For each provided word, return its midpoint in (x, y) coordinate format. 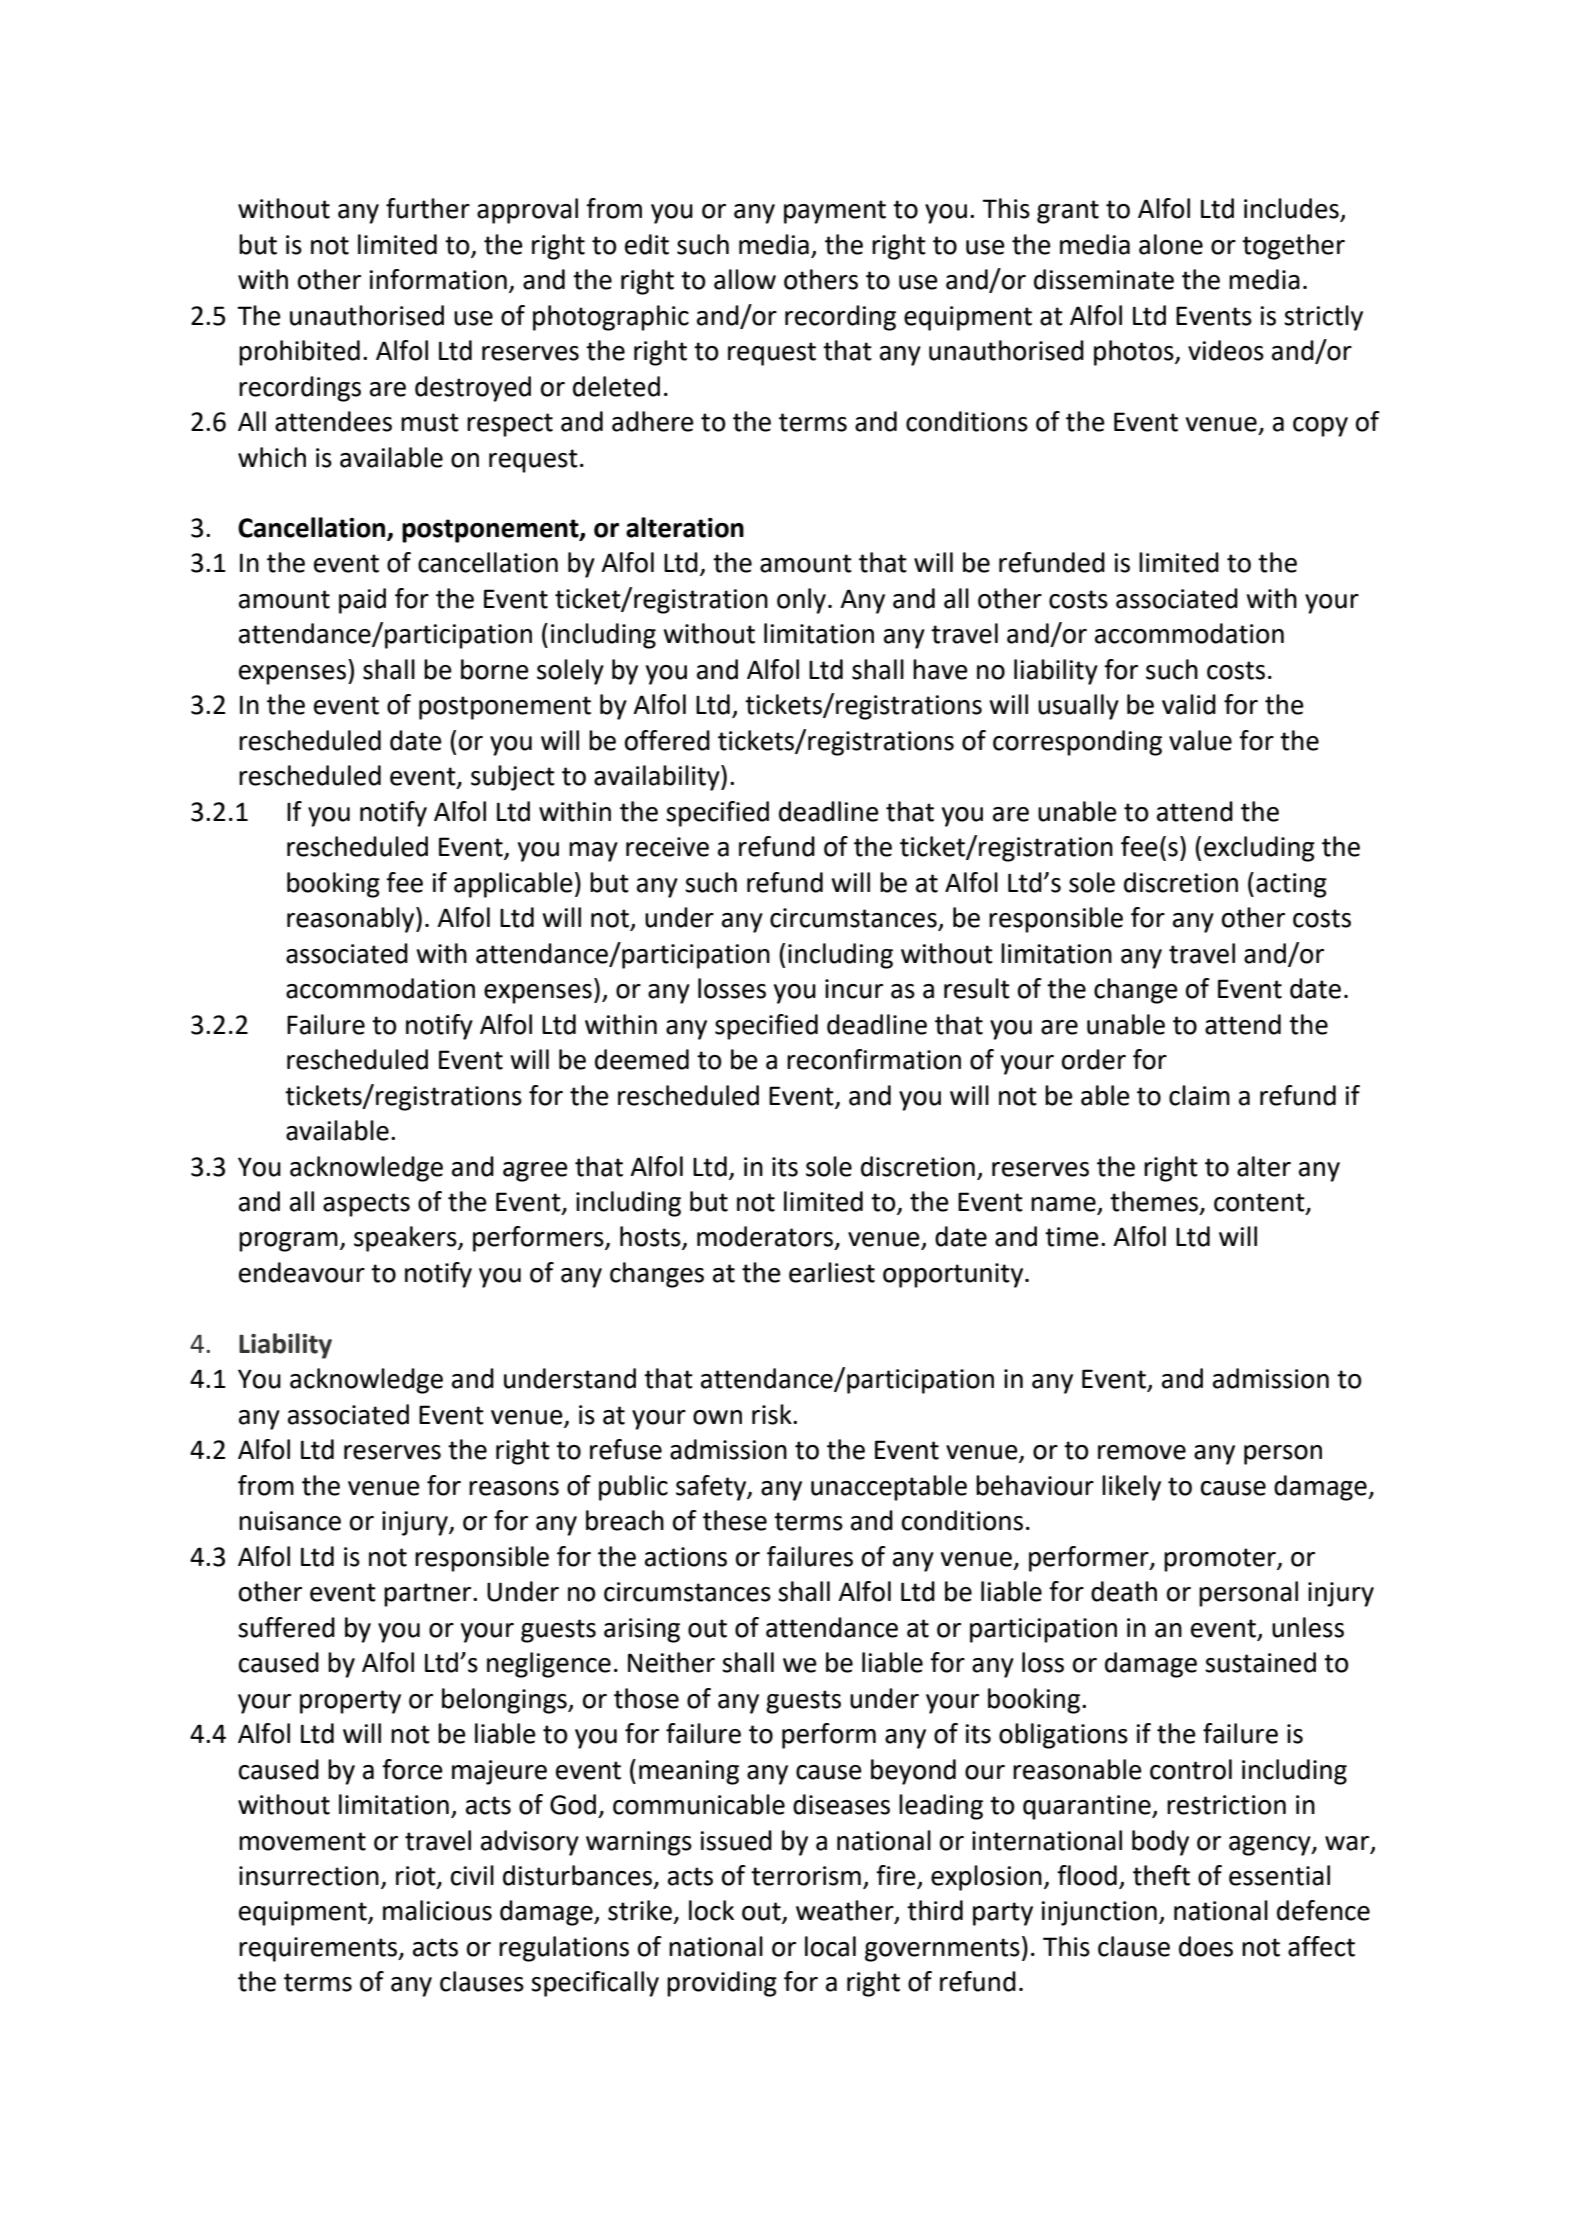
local (830, 1946)
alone (1171, 244)
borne (495, 669)
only (801, 601)
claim (1199, 1095)
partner (429, 1595)
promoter (1221, 1560)
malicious (437, 1910)
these (735, 1520)
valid (1189, 704)
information (438, 279)
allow (745, 279)
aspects (366, 1205)
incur (854, 989)
